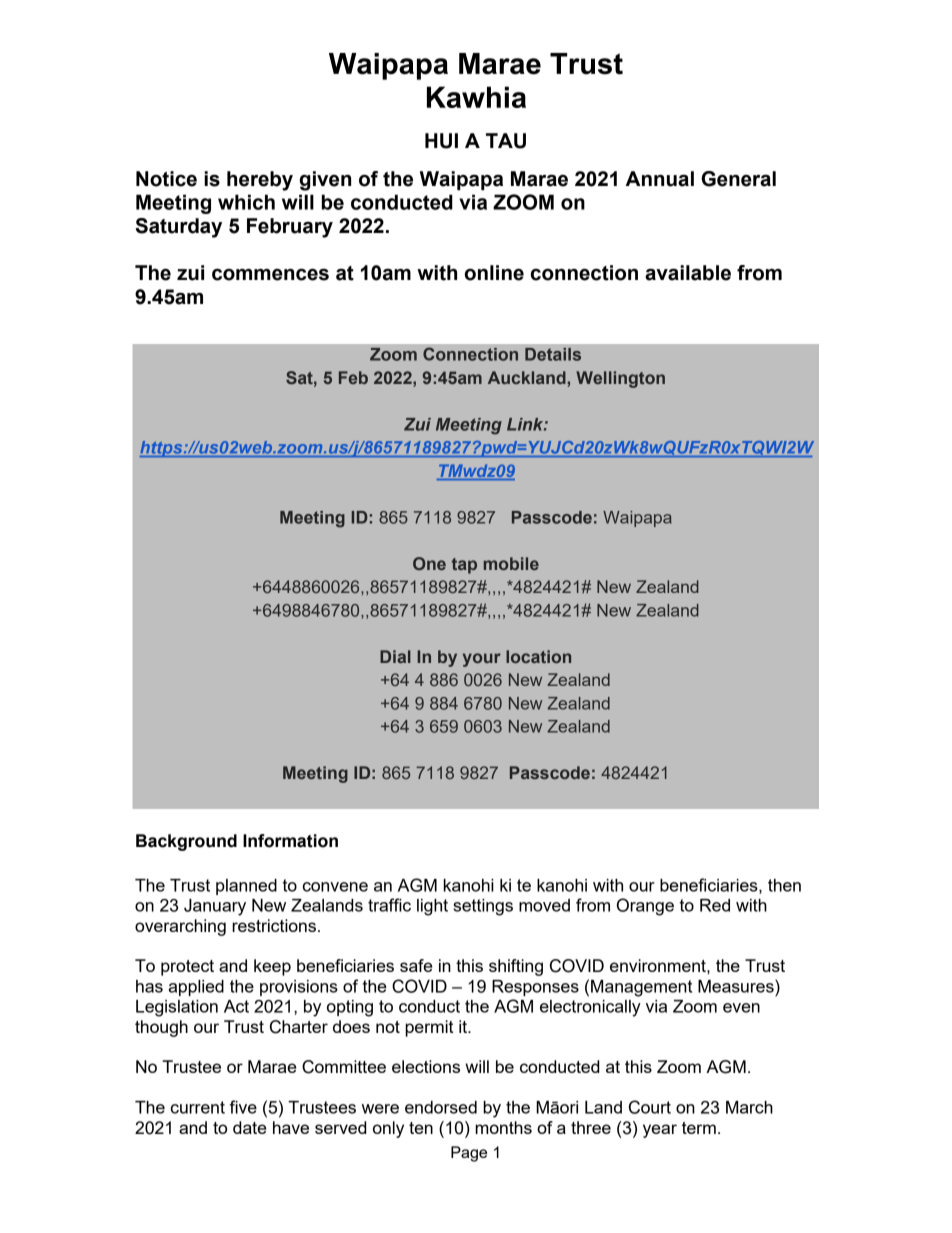 The image size is (952, 1233). I want to click on date, so click(249, 1127).
